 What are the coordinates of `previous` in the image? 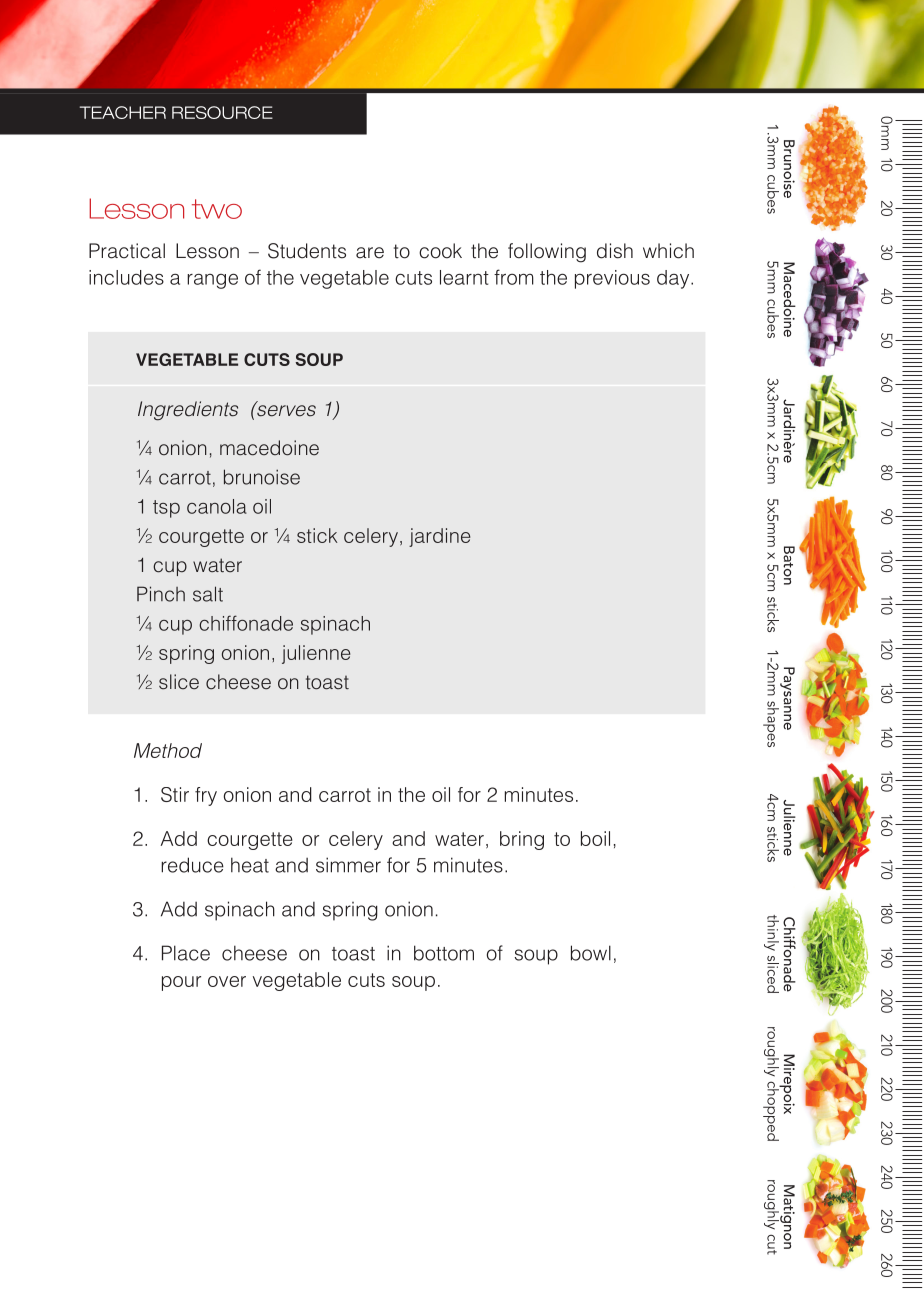 It's located at (612, 279).
